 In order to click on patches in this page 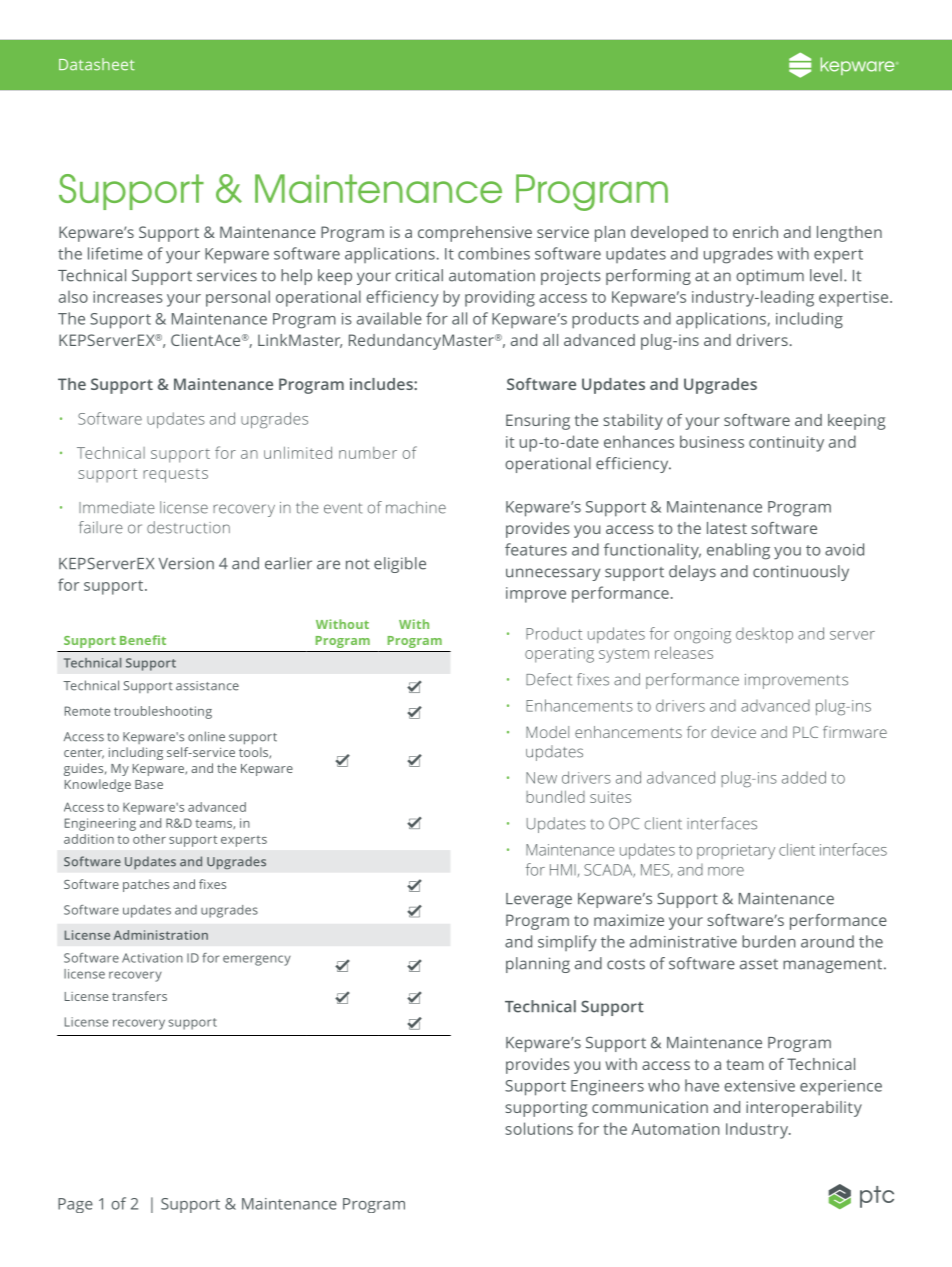, I will do `click(146, 885)`.
